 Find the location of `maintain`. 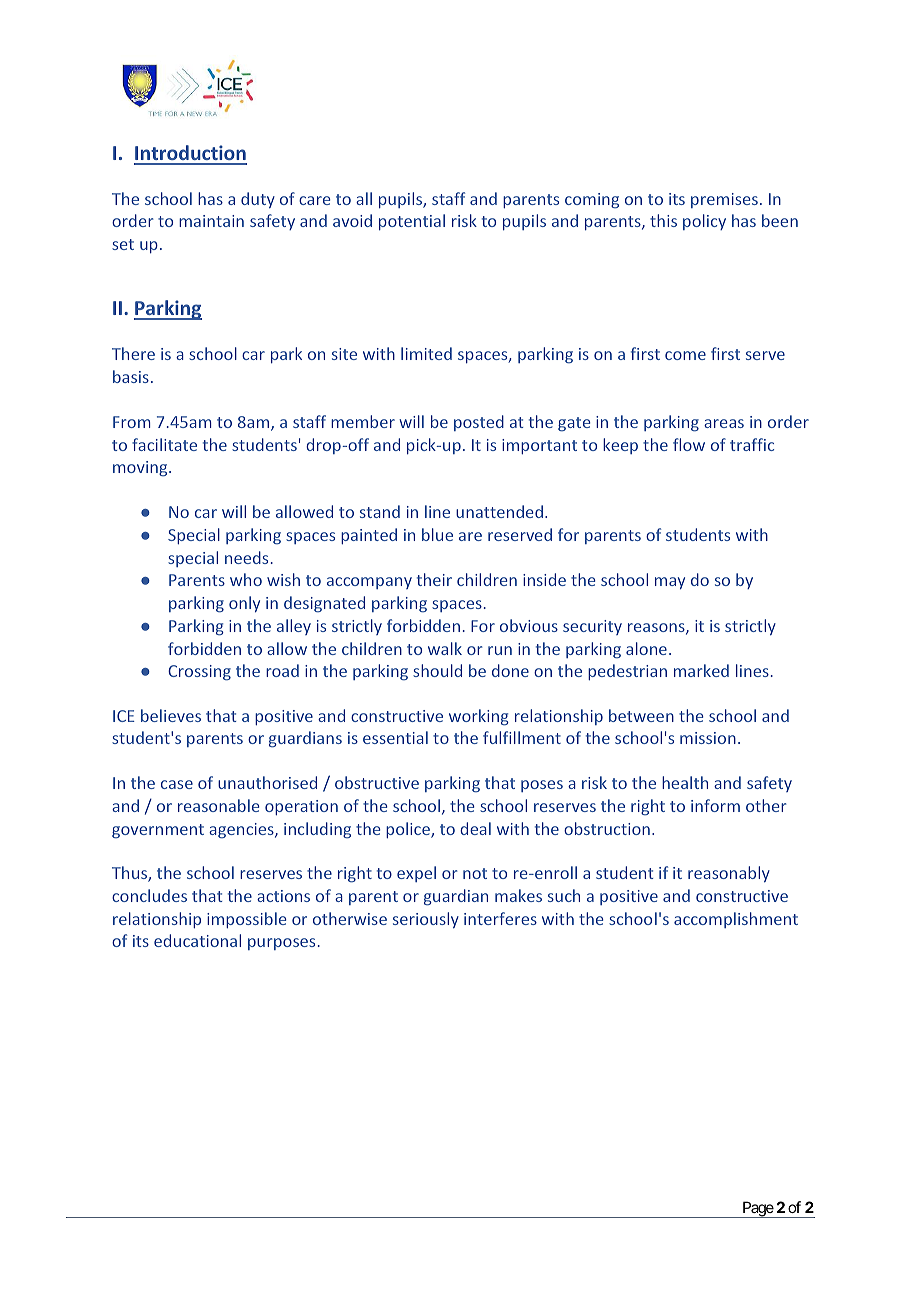

maintain is located at coordinates (211, 221).
